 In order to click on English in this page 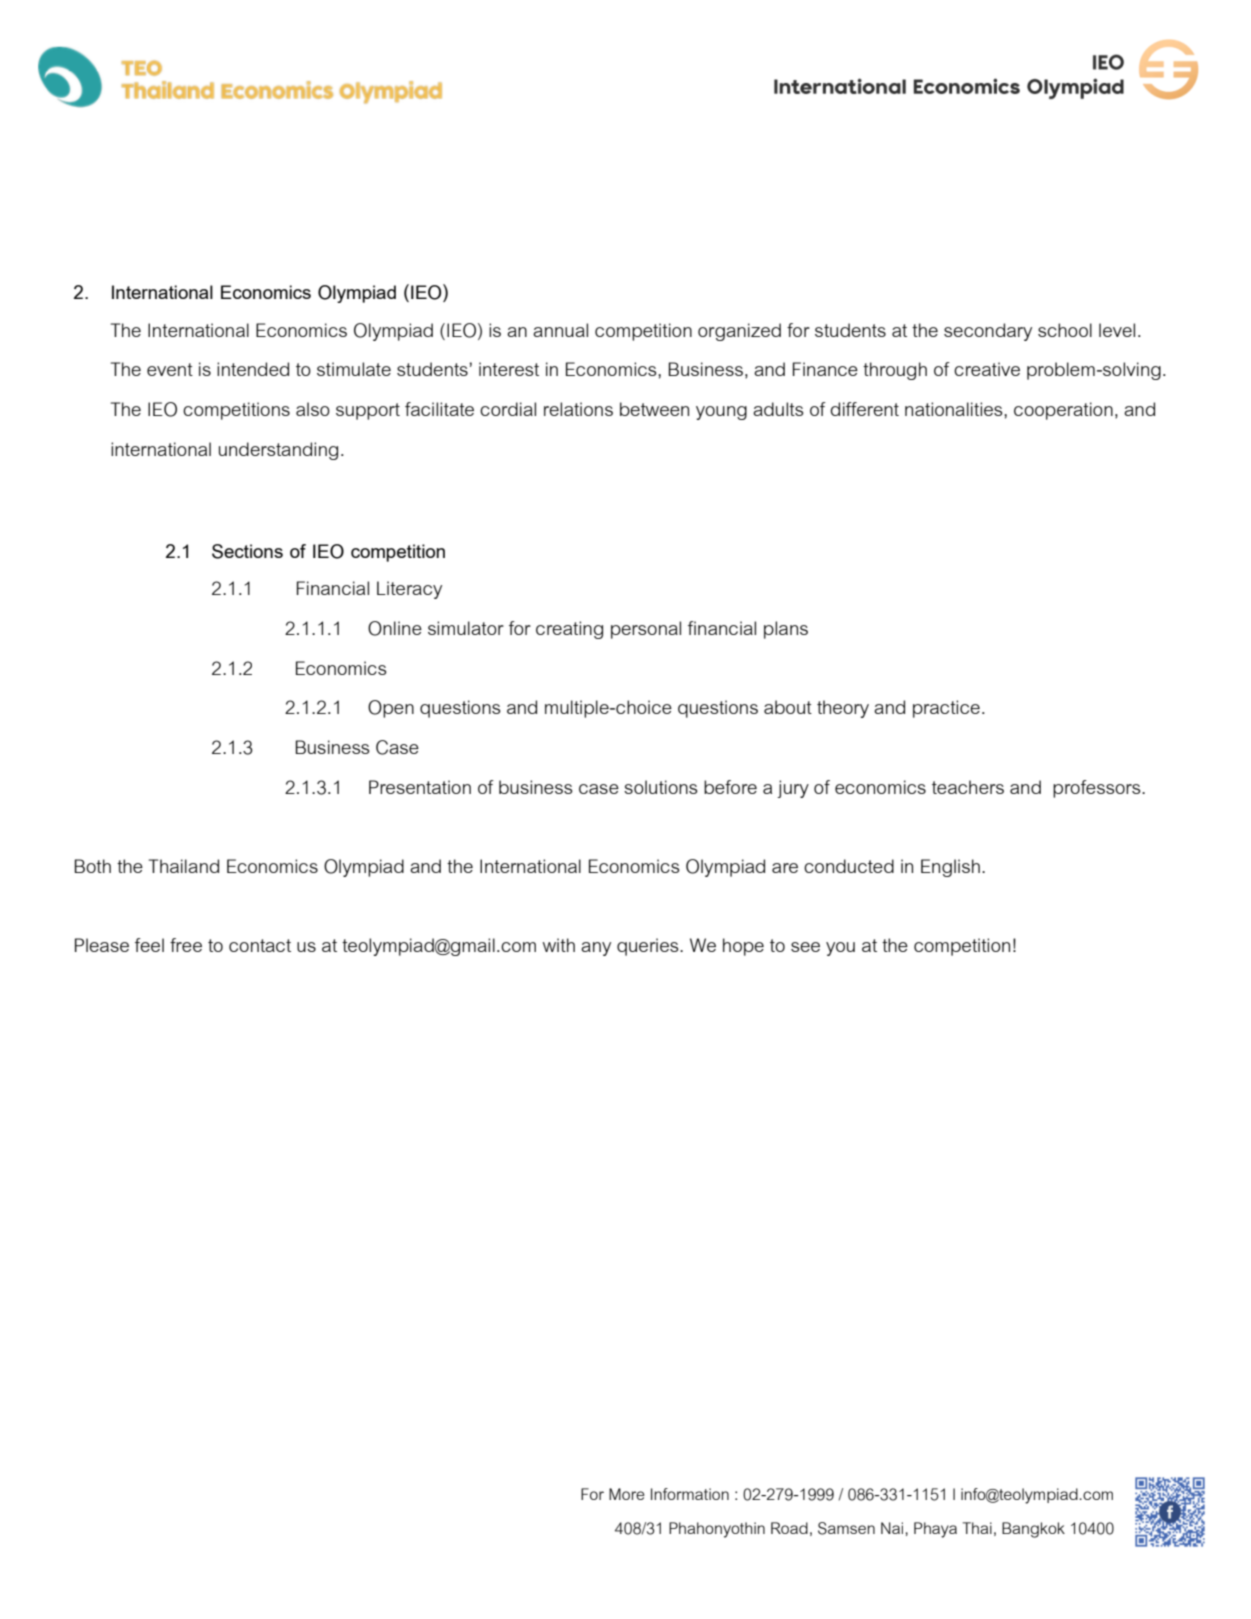, I will do `click(950, 868)`.
